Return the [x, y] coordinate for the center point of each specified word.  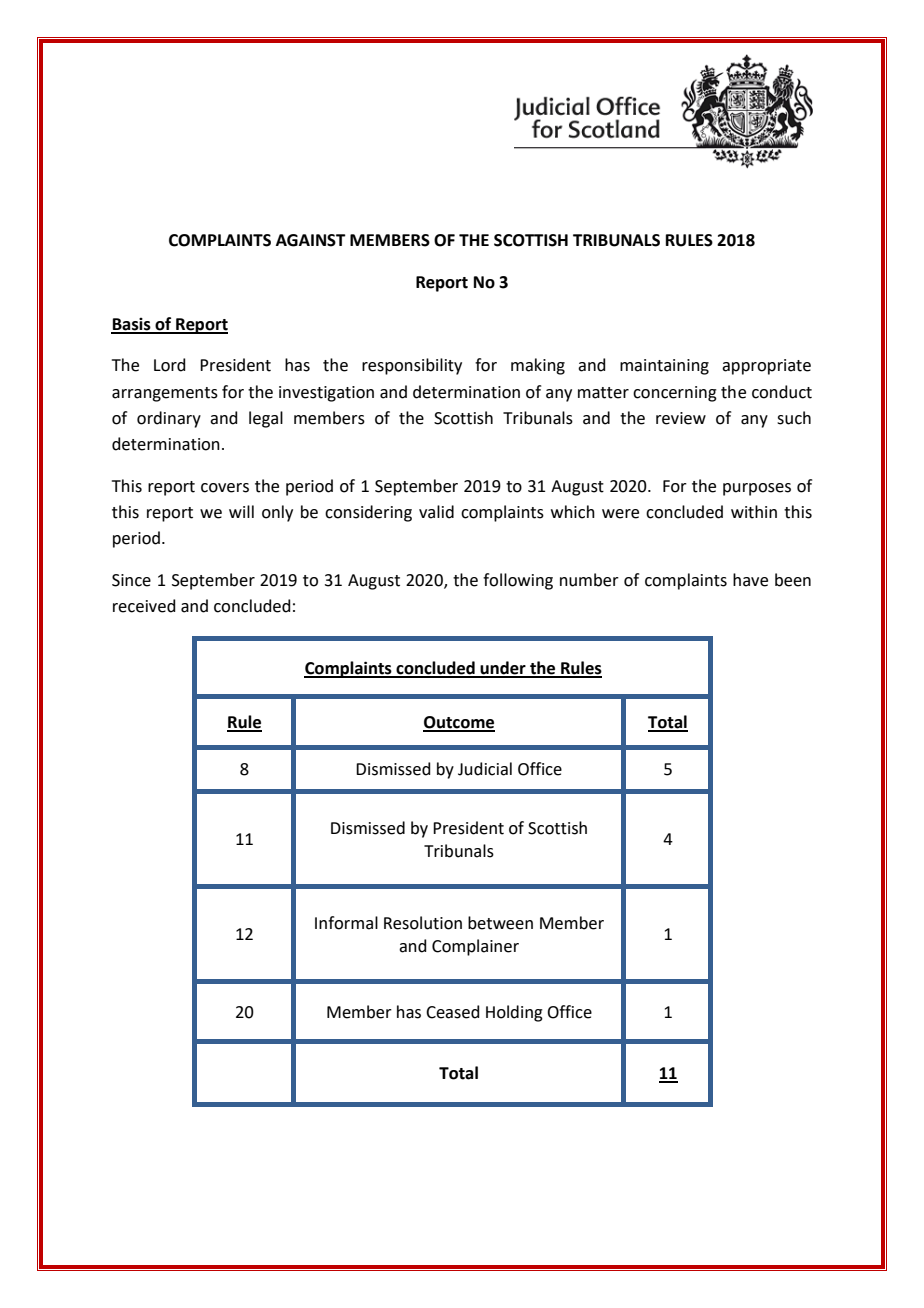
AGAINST [311, 240]
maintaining [664, 367]
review [681, 418]
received [144, 606]
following [518, 581]
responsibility [412, 366]
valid [436, 512]
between [500, 923]
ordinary [169, 419]
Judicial [485, 769]
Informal [346, 923]
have [750, 580]
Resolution [423, 923]
